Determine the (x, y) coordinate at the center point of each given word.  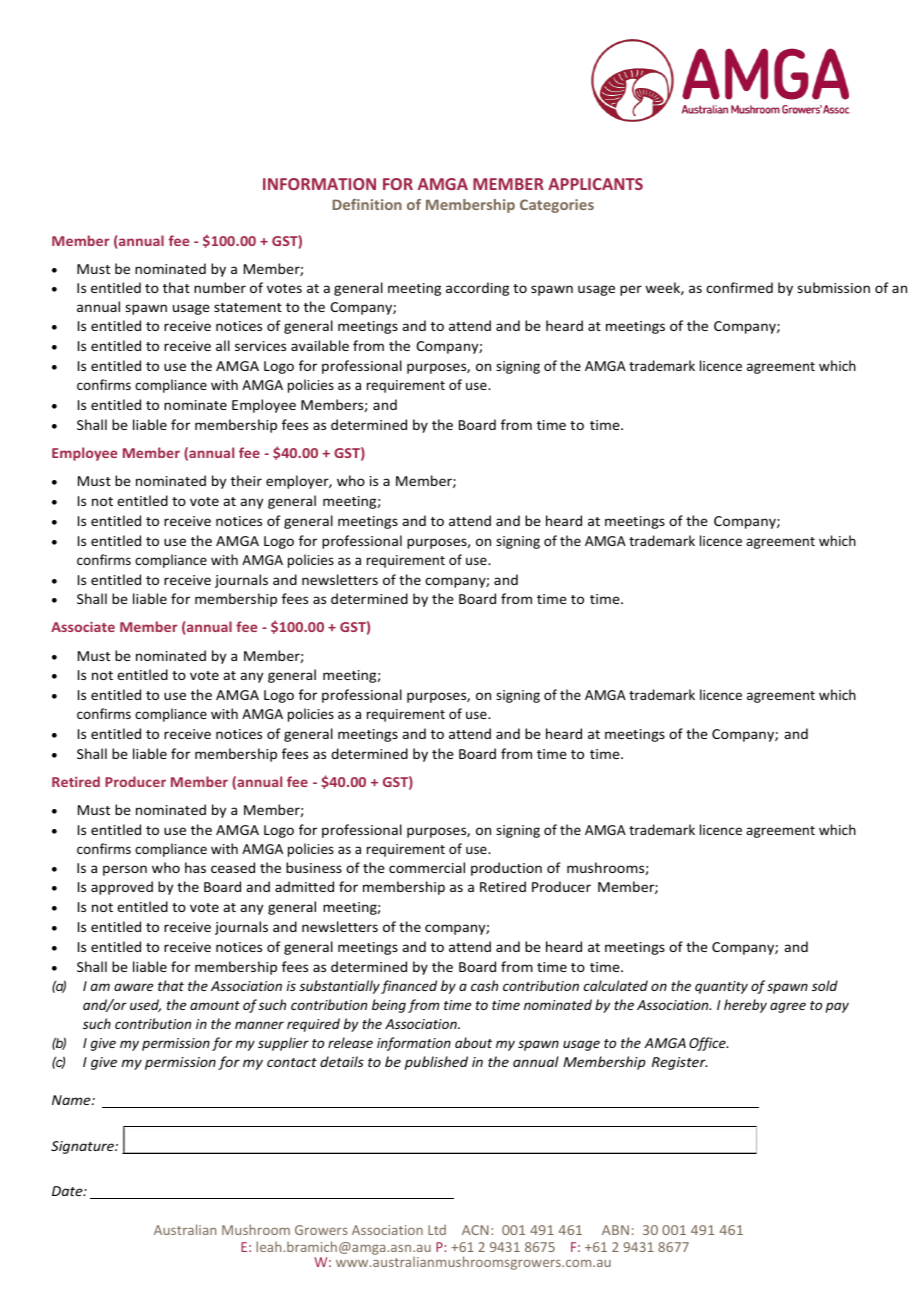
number (220, 287)
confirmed (739, 287)
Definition (367, 204)
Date (68, 1191)
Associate (83, 627)
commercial (427, 867)
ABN (615, 1230)
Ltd (437, 1229)
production (506, 869)
